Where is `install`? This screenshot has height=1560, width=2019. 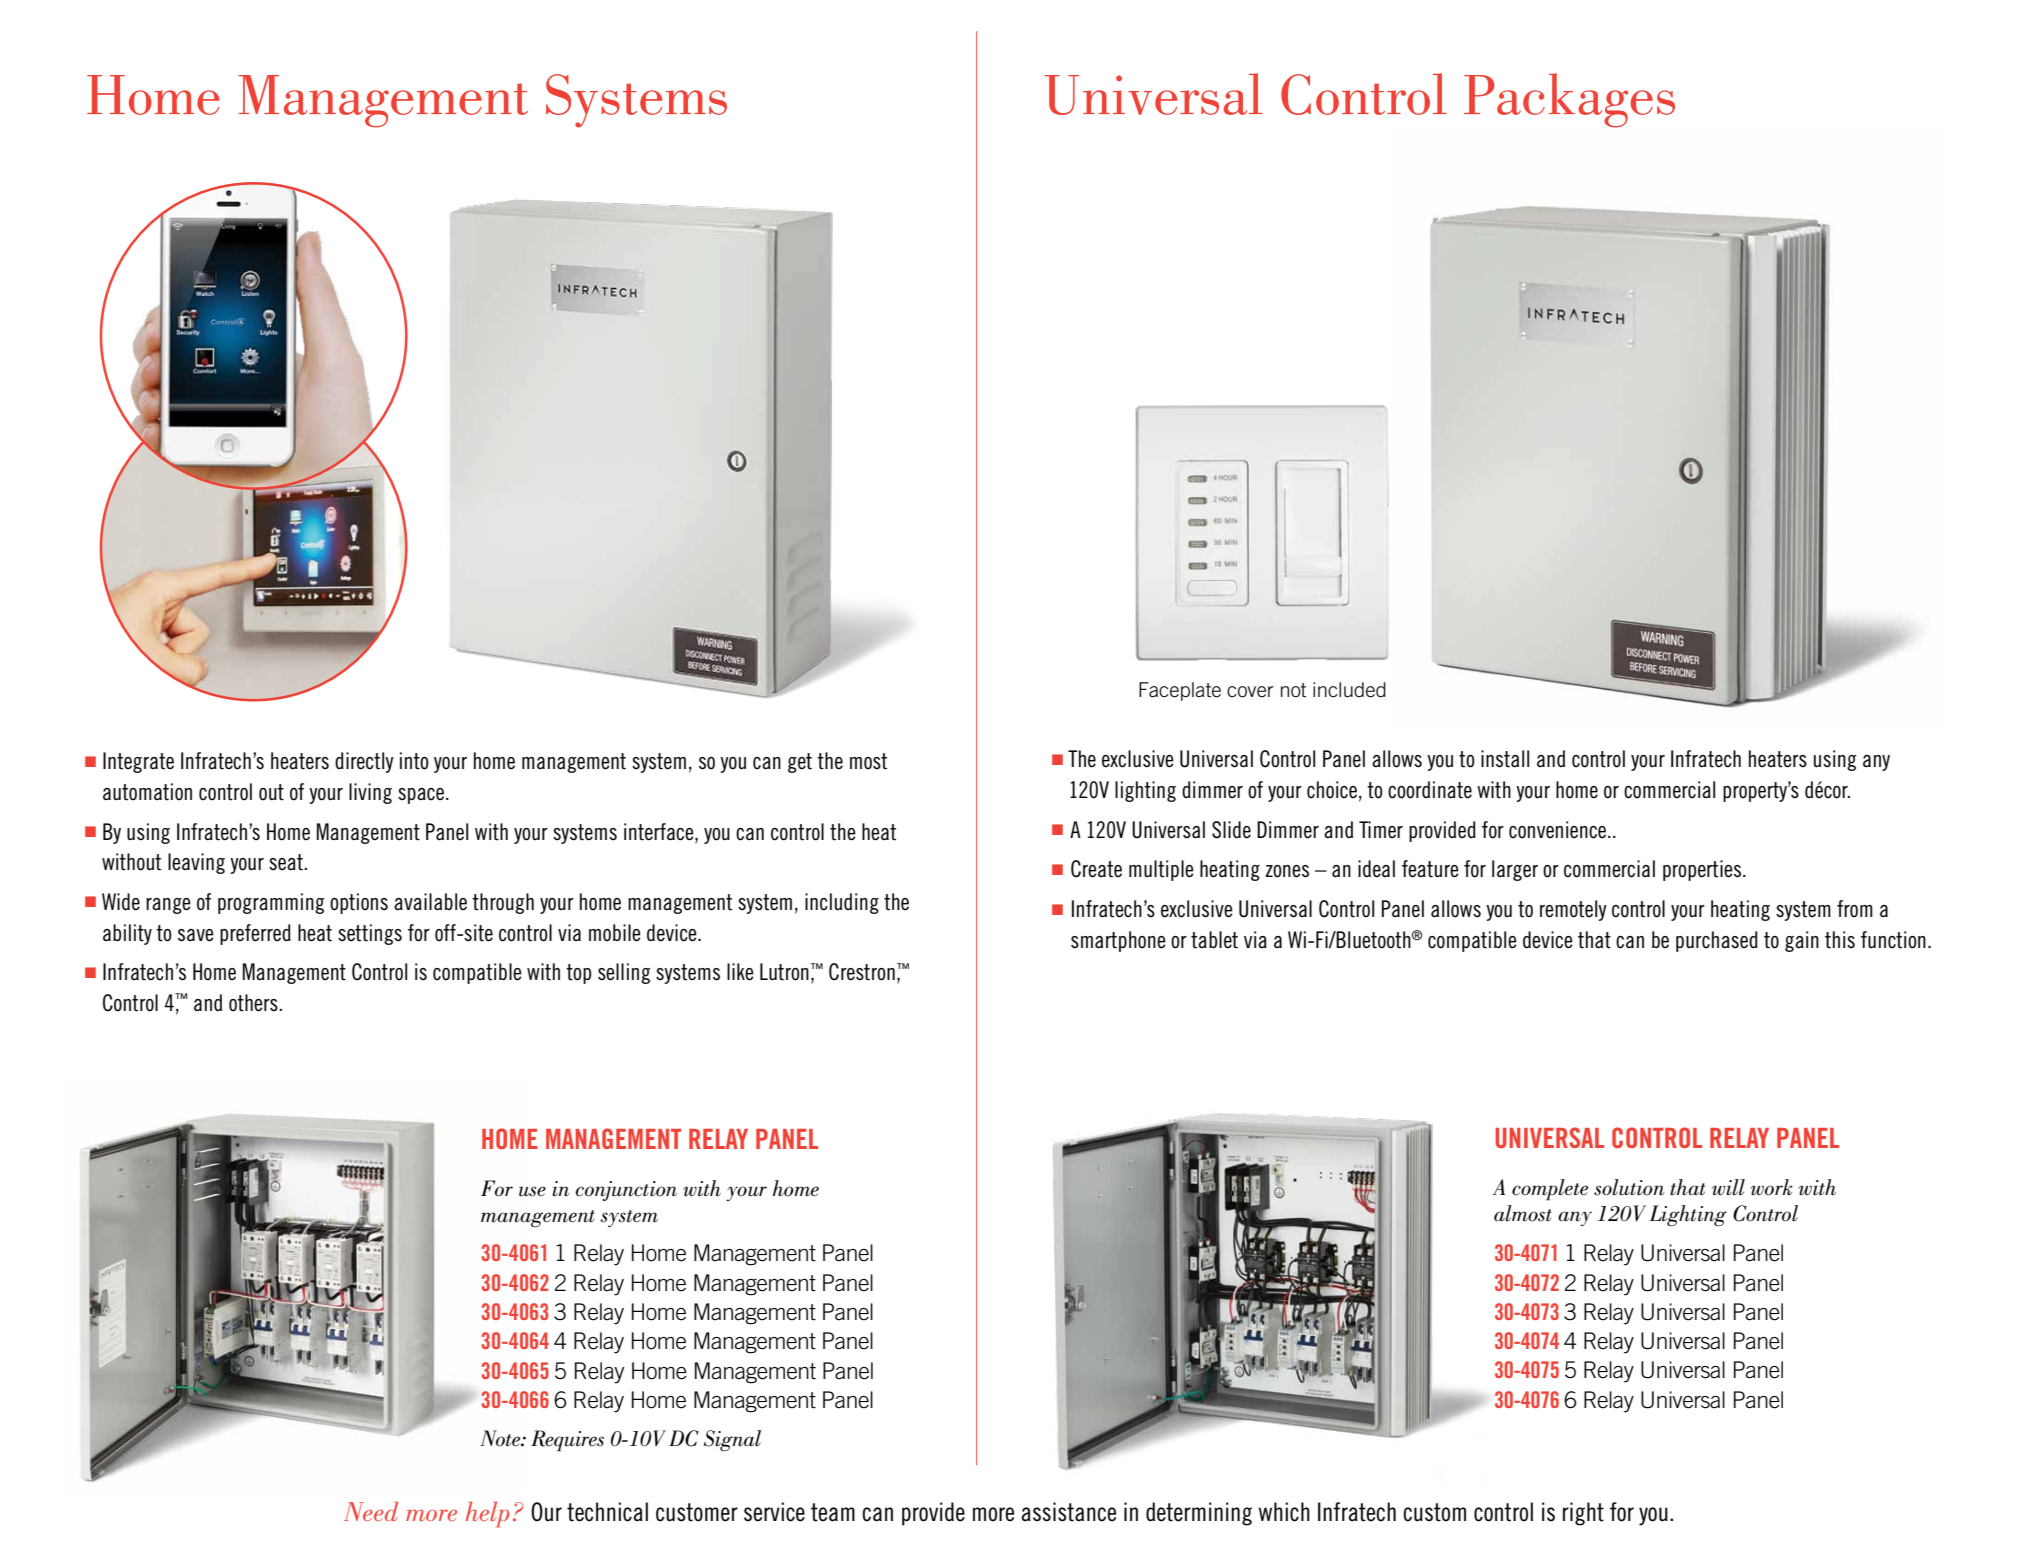 install is located at coordinates (1505, 759).
